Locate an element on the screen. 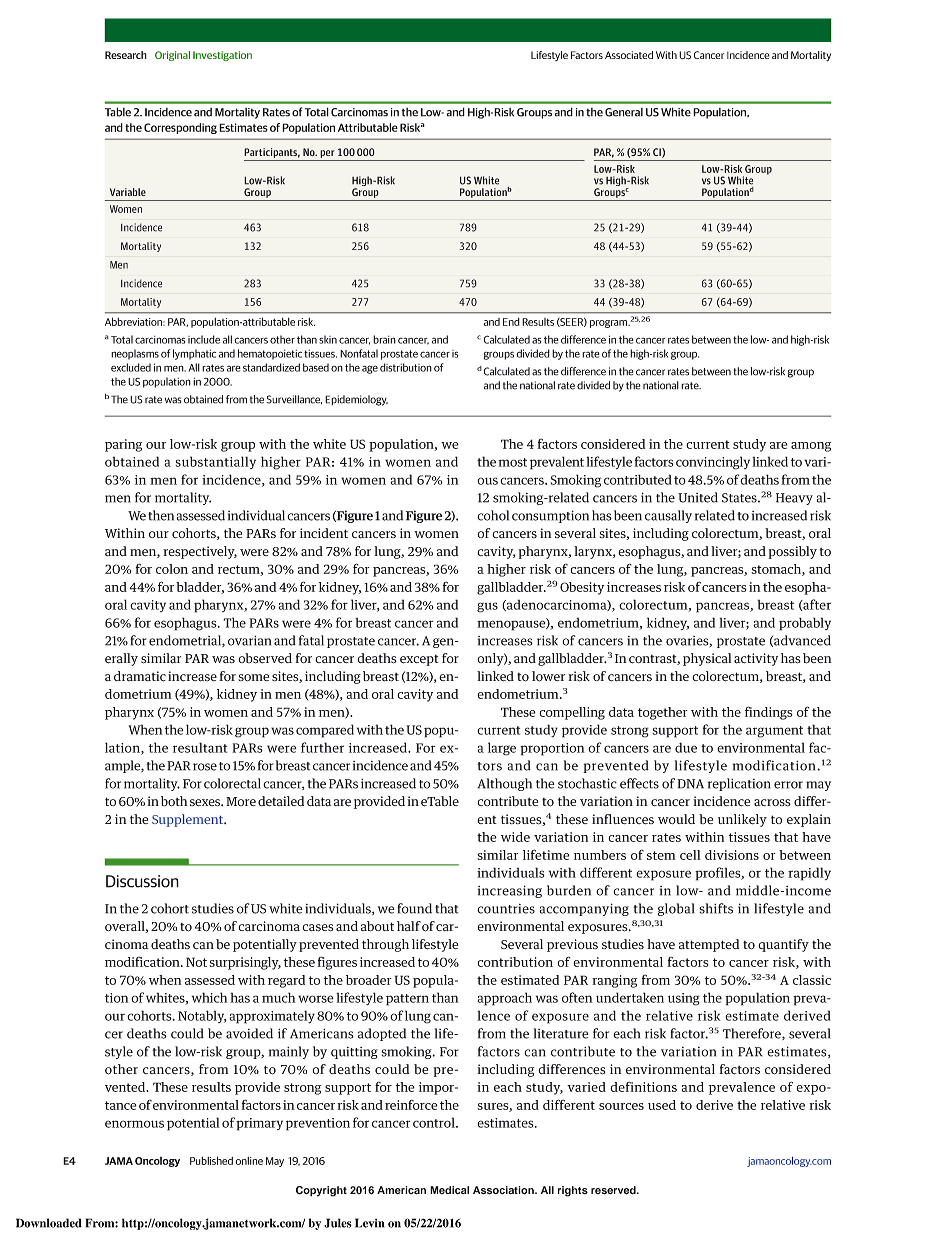 The image size is (952, 1233). Published is located at coordinates (211, 1160).
